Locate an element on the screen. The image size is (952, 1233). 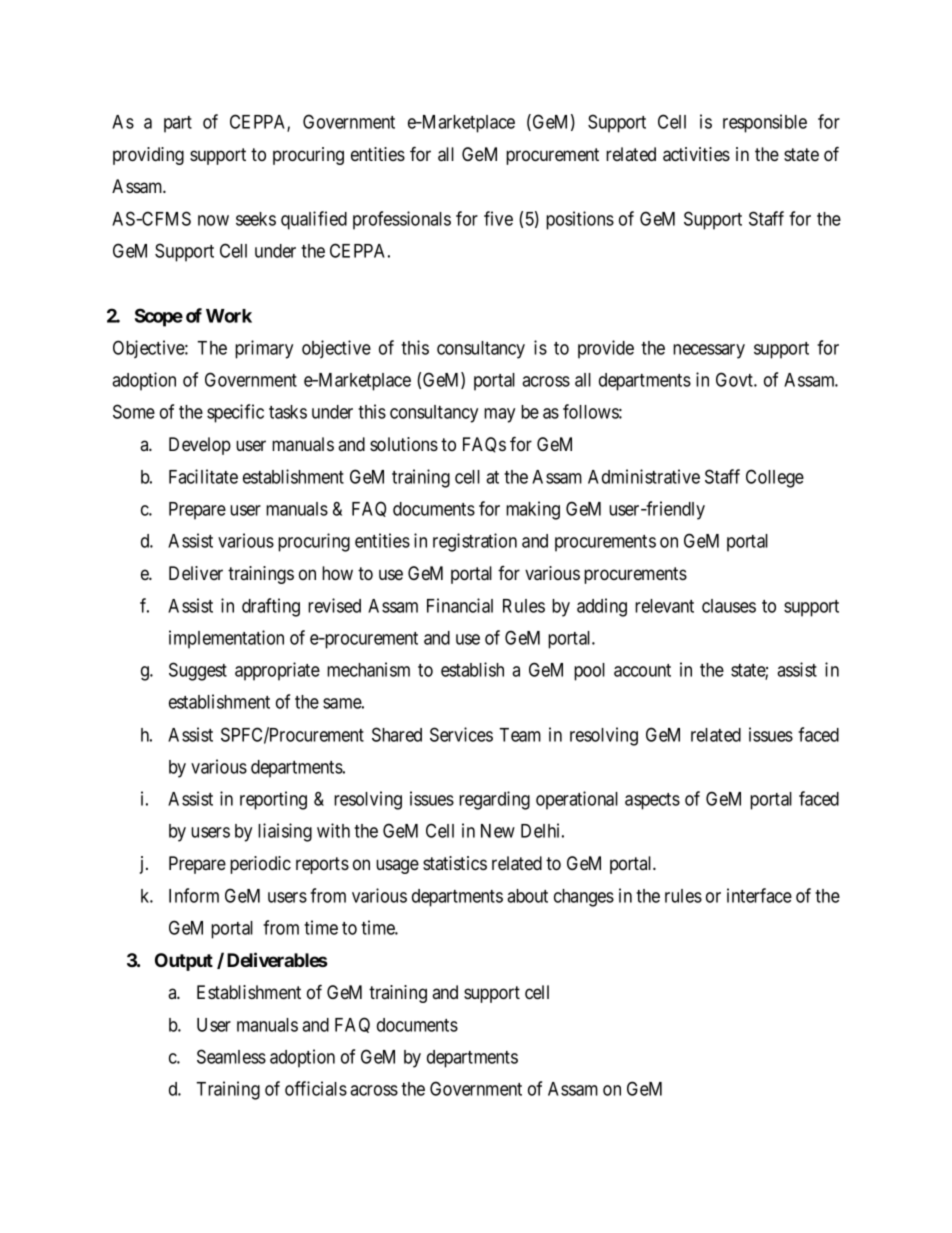
Services is located at coordinates (461, 734).
